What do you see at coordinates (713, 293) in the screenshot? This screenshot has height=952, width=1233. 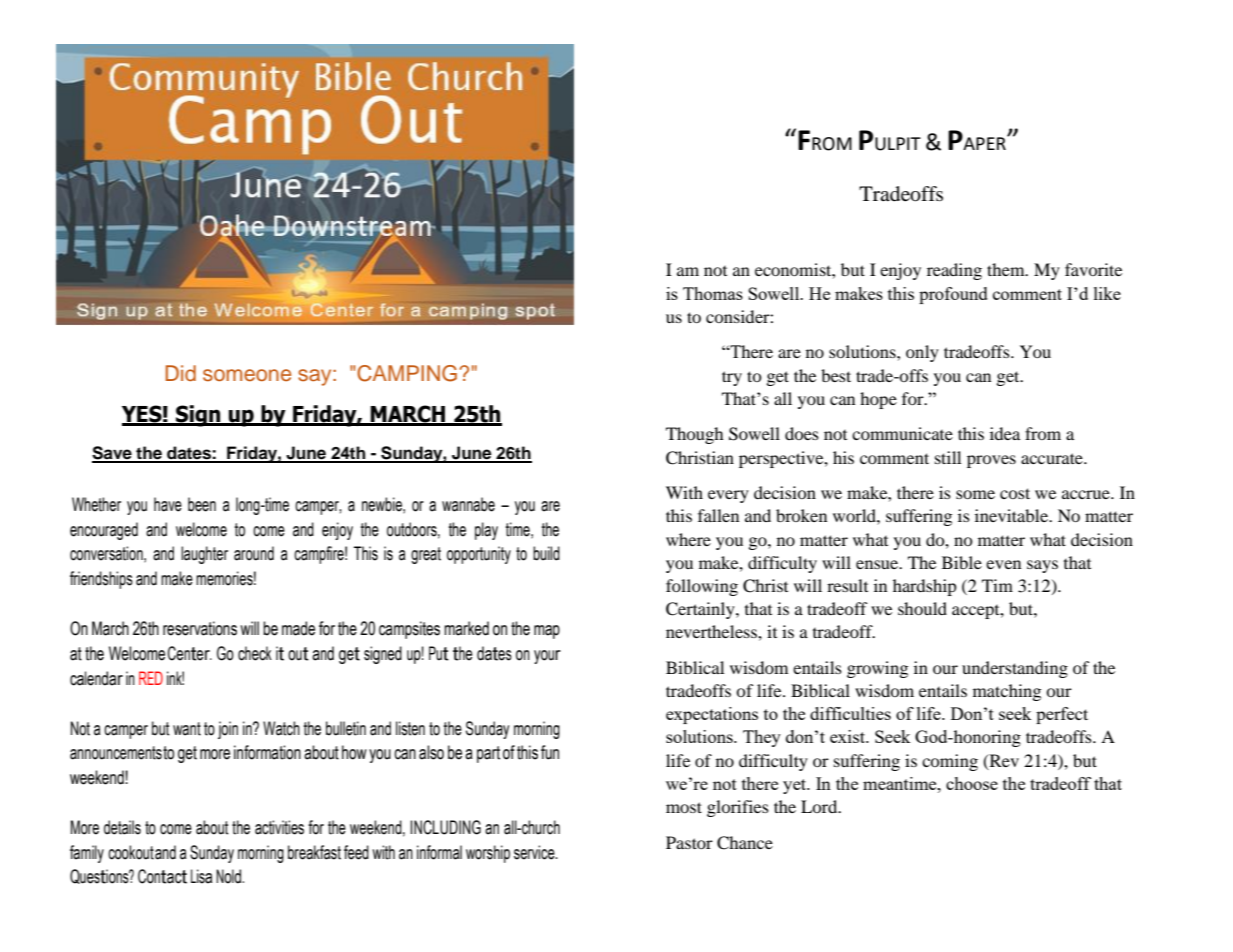 I see `Thomas` at bounding box center [713, 293].
